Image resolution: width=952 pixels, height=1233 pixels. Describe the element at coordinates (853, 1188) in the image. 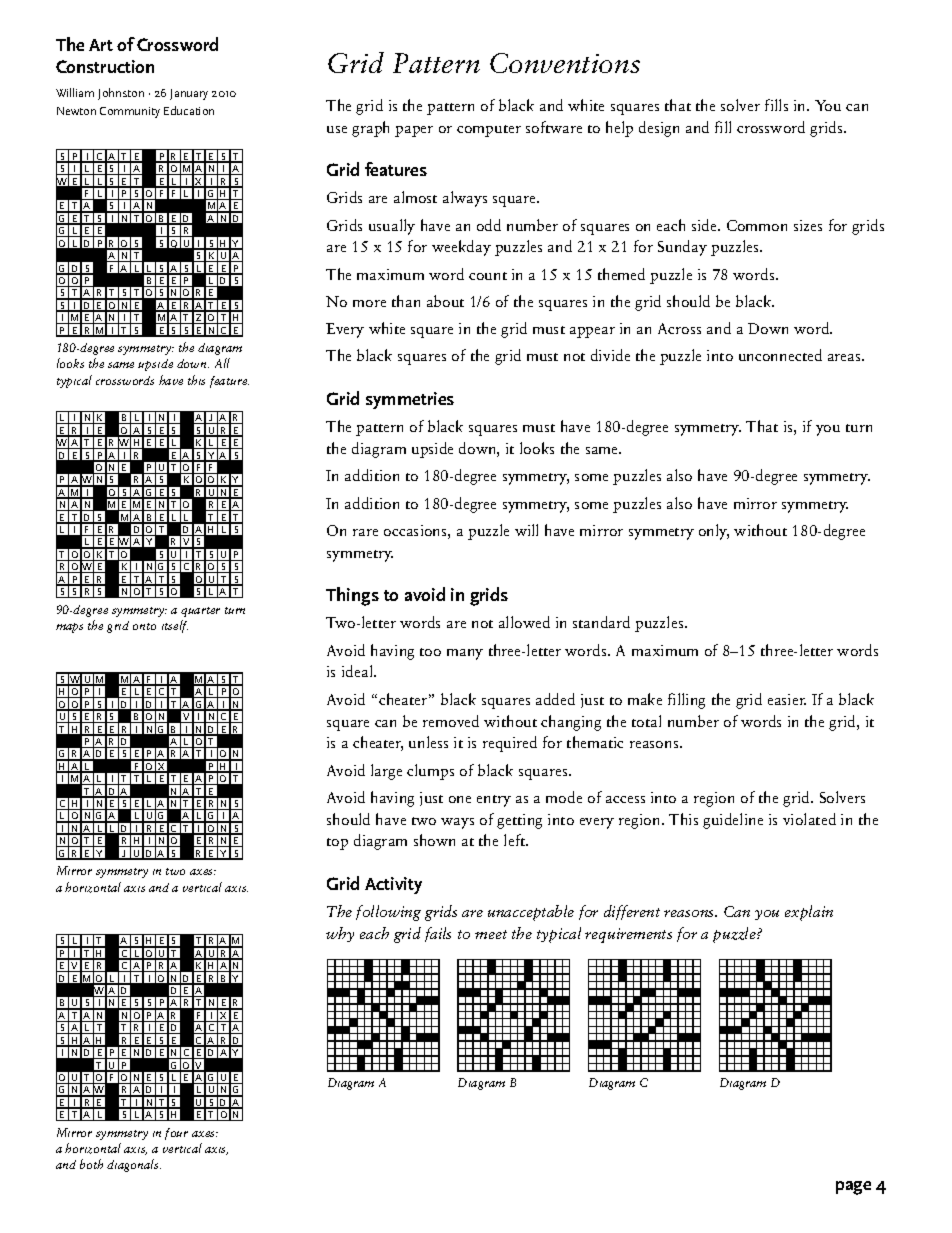

I see `page` at that location.
